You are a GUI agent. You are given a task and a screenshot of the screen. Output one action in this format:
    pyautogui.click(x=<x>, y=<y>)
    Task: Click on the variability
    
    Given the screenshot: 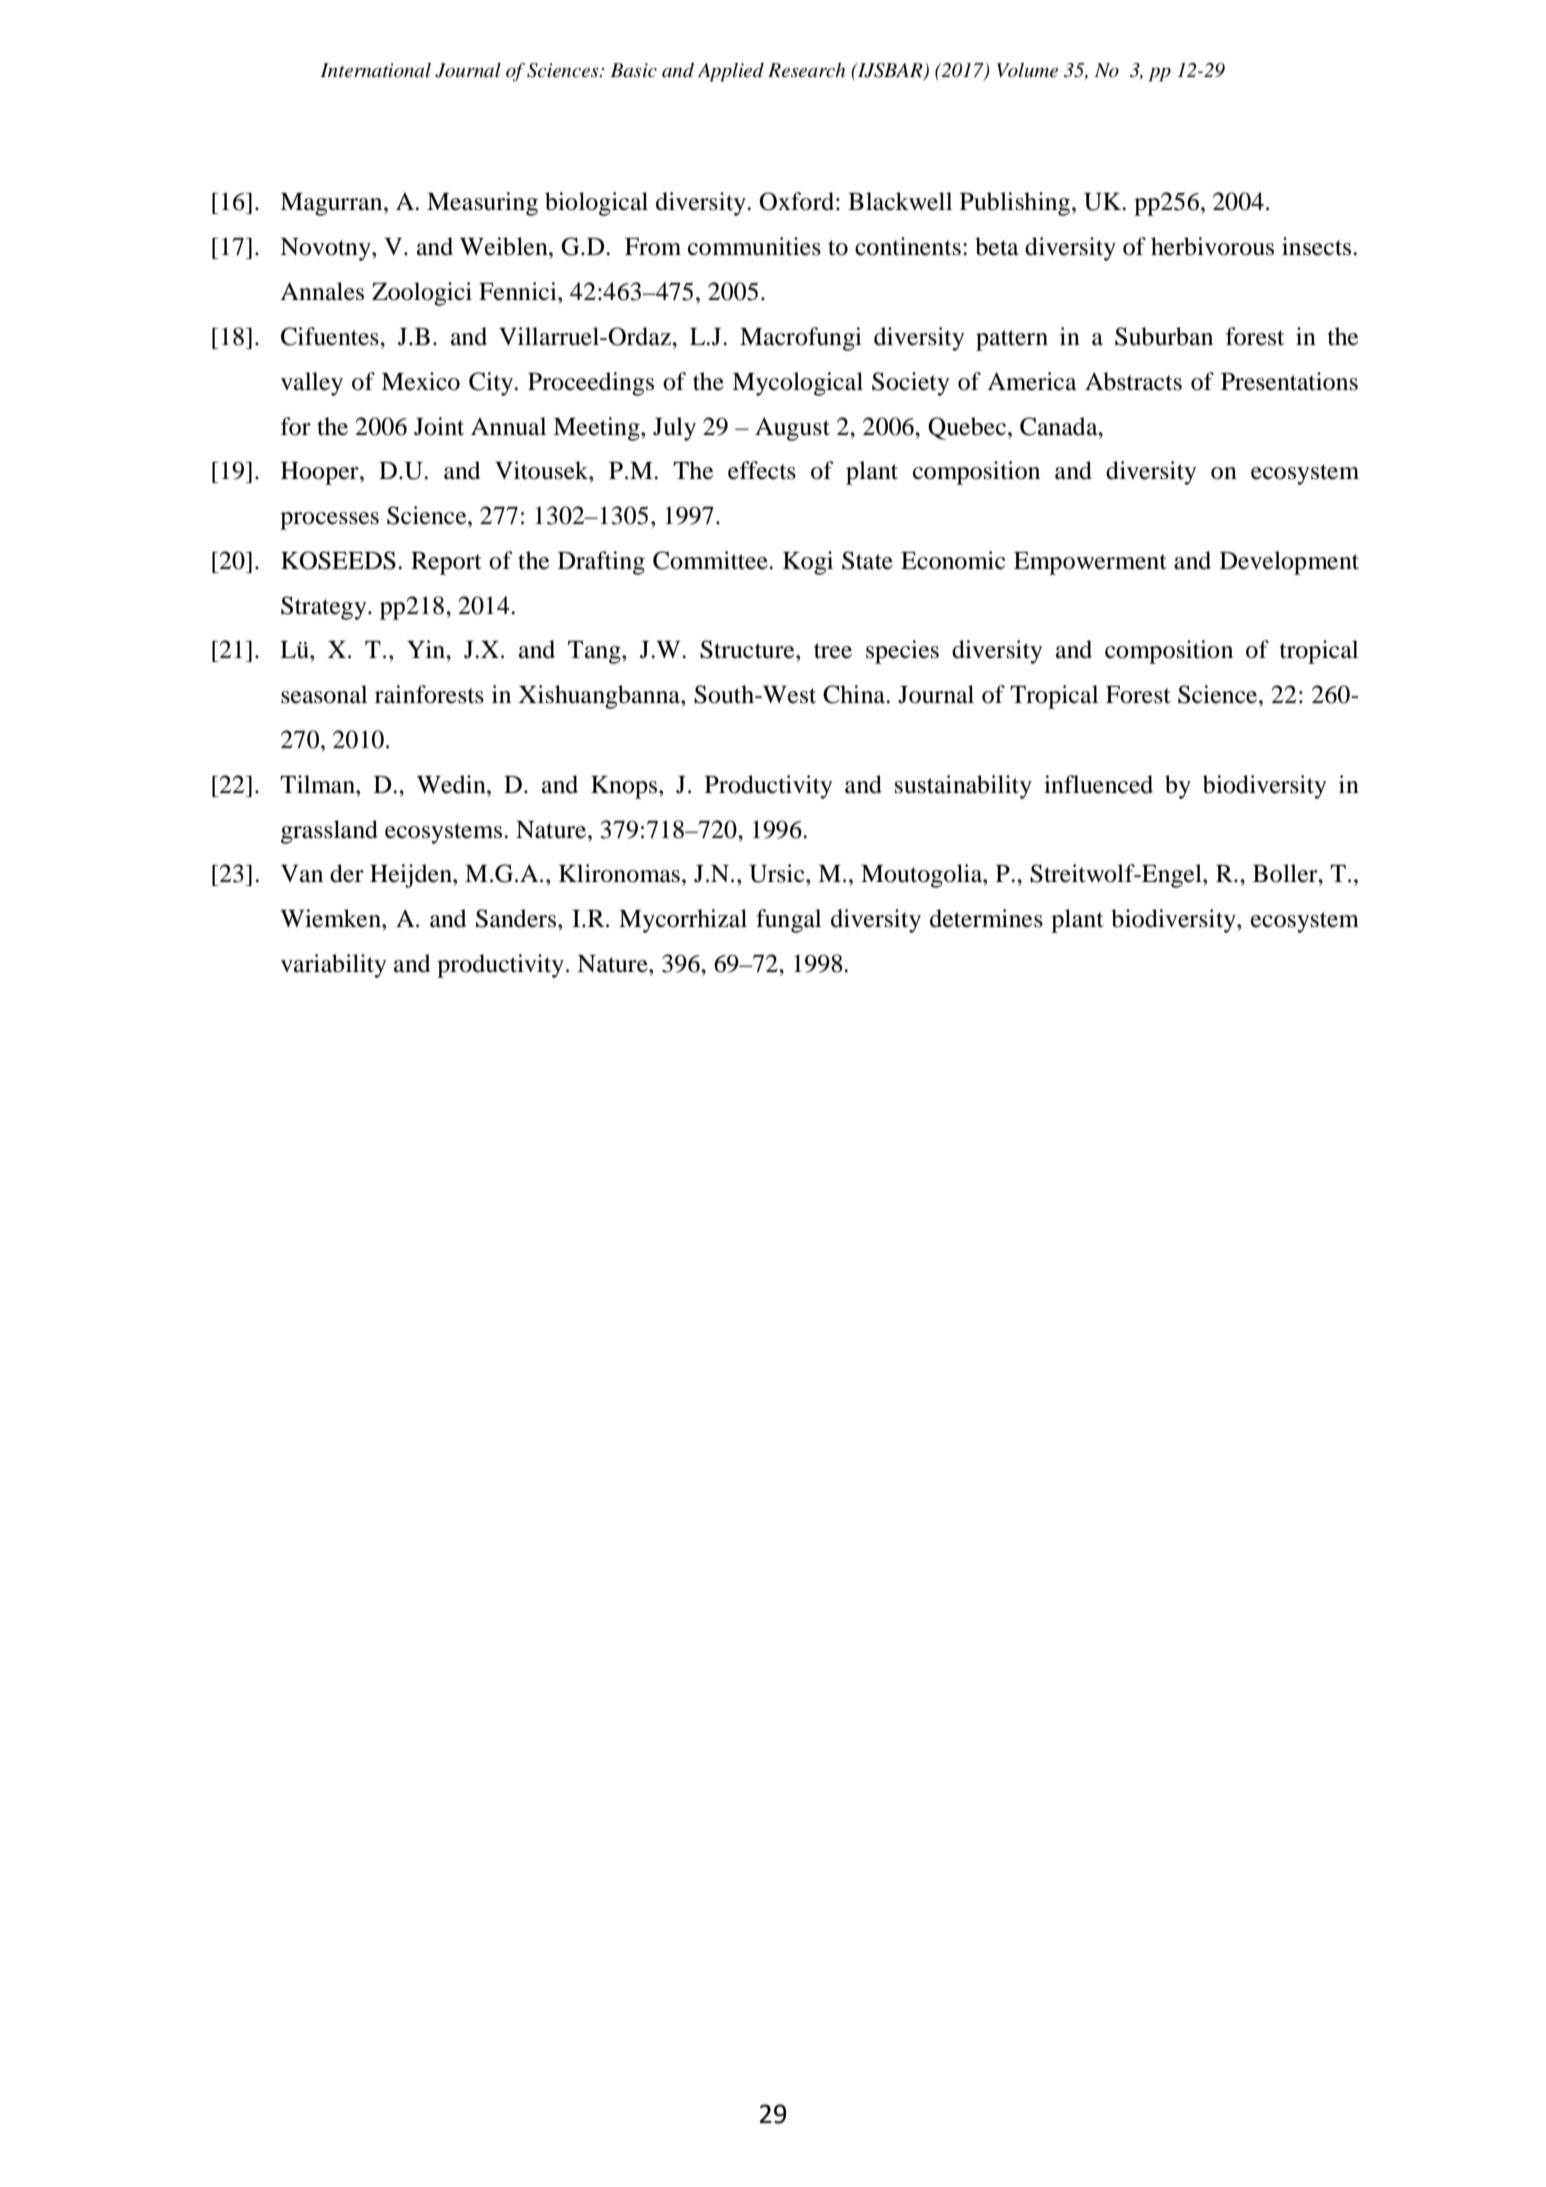 What is the action you would take?
    pyautogui.click(x=333, y=966)
